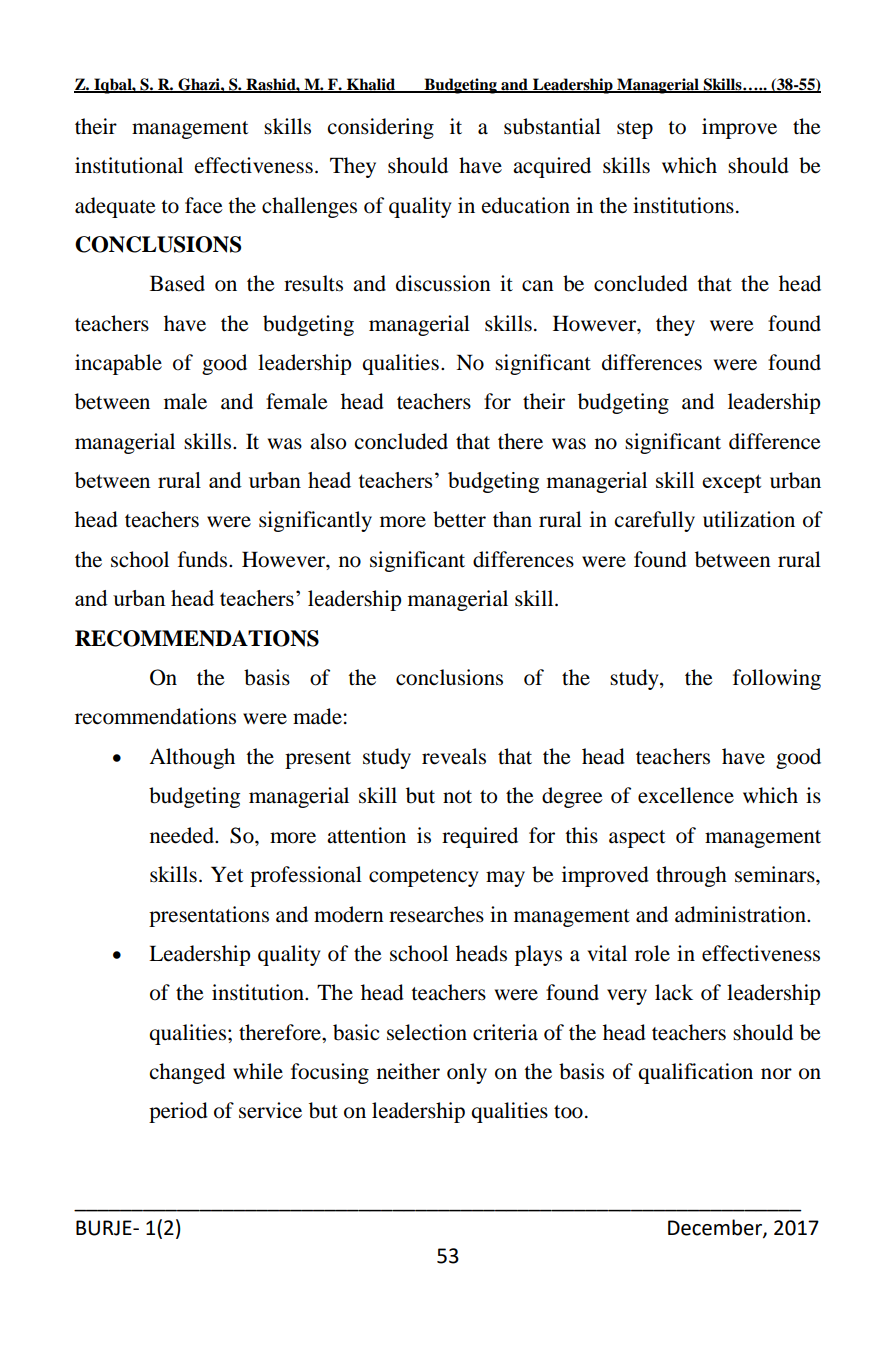 The height and width of the page is (1345, 896). What do you see at coordinates (381, 128) in the page?
I see `considering` at bounding box center [381, 128].
